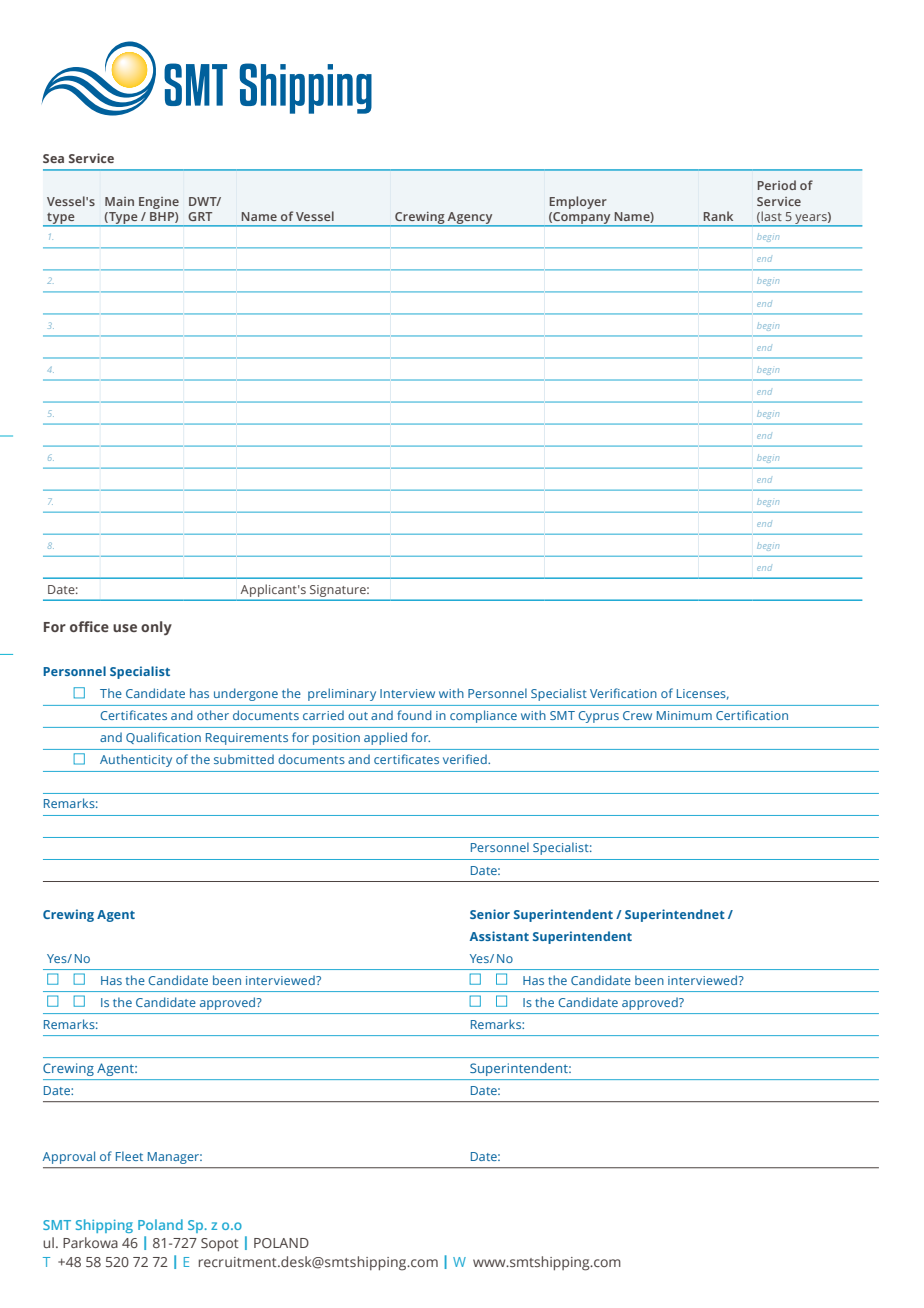 This document has width=924, height=1308. Describe the element at coordinates (470, 219) in the document. I see `Agency` at that location.
